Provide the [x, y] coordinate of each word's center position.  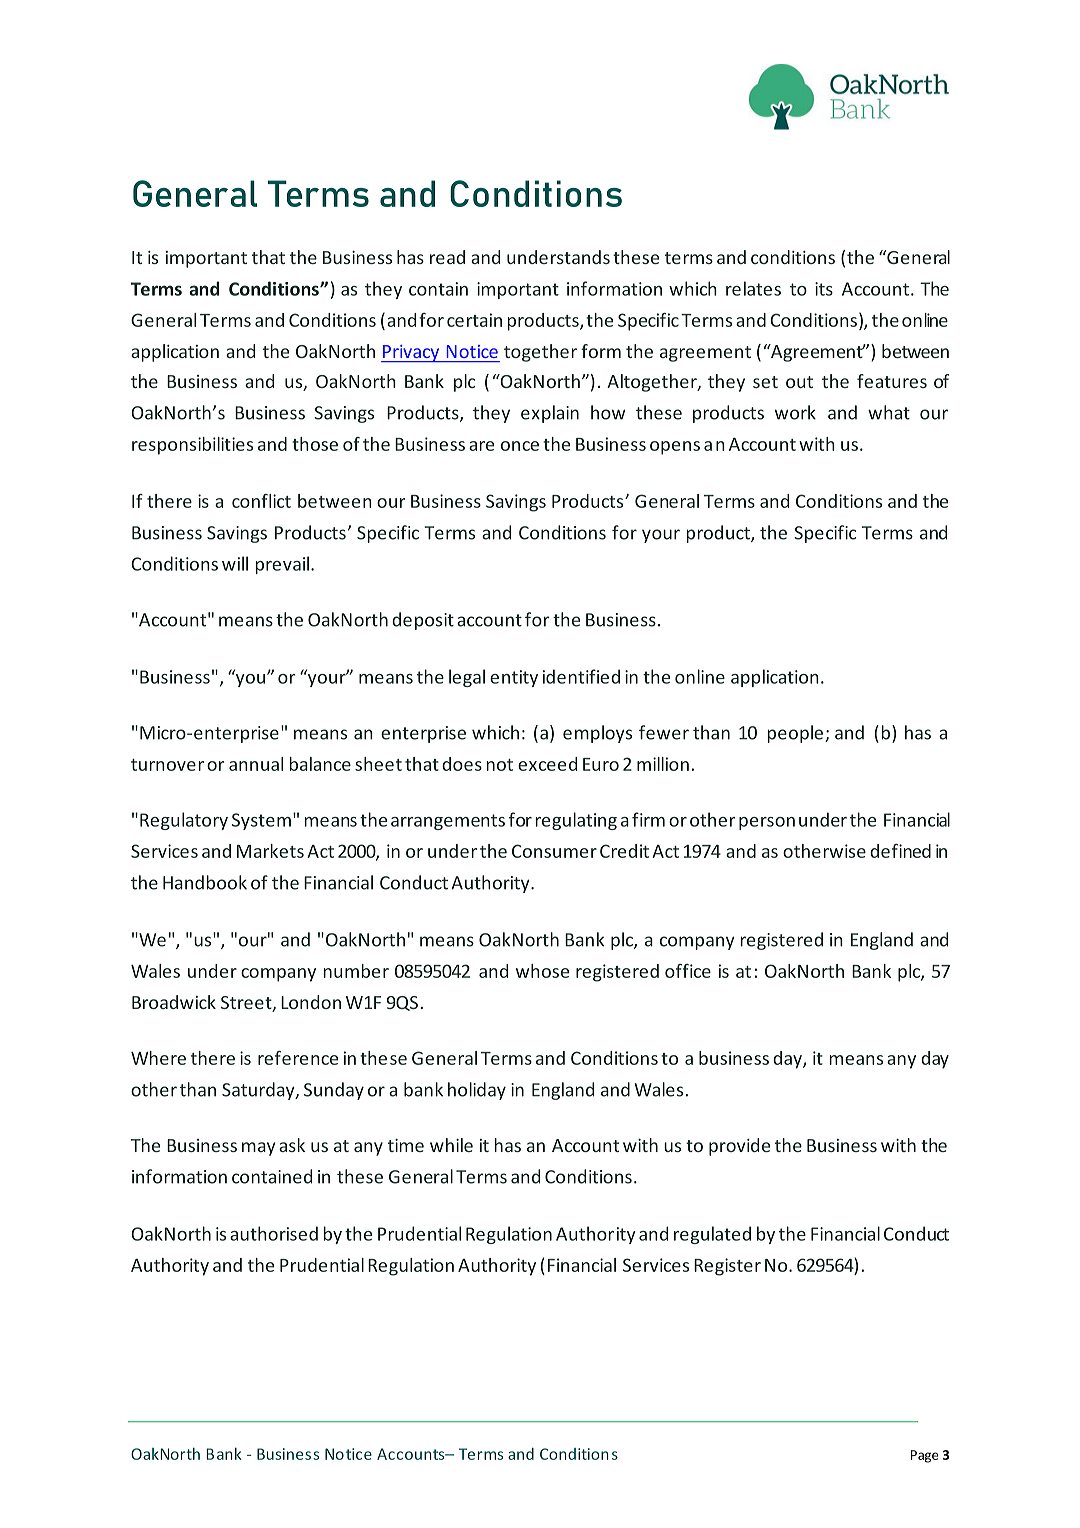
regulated [712, 1235]
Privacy [411, 353]
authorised [274, 1233]
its [824, 289]
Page [925, 1456]
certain [474, 320]
